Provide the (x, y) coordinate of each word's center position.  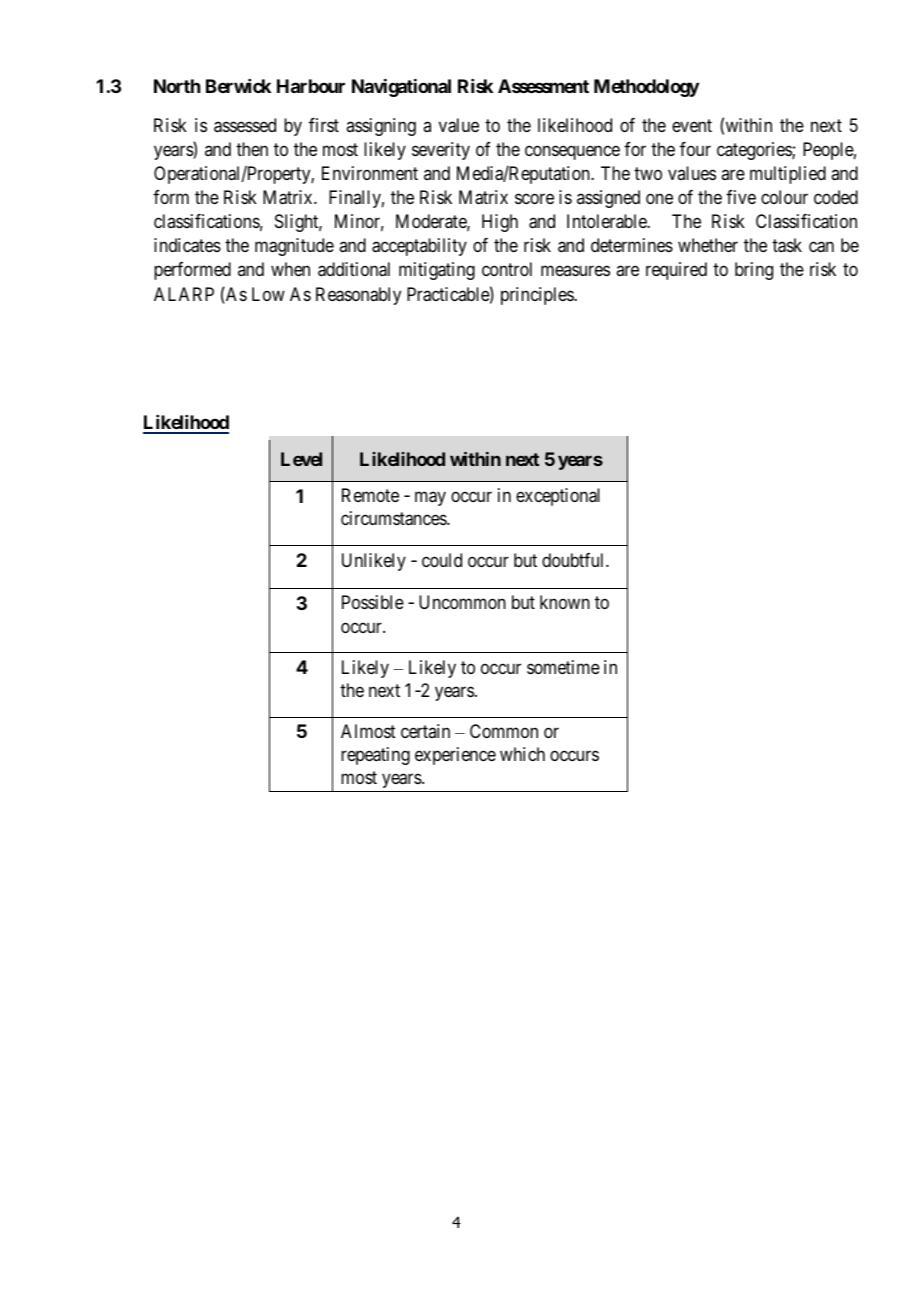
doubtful (574, 560)
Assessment (543, 86)
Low (268, 294)
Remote (370, 495)
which (522, 754)
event (692, 126)
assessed (245, 125)
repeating (375, 756)
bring (754, 271)
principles (538, 296)
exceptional (558, 497)
